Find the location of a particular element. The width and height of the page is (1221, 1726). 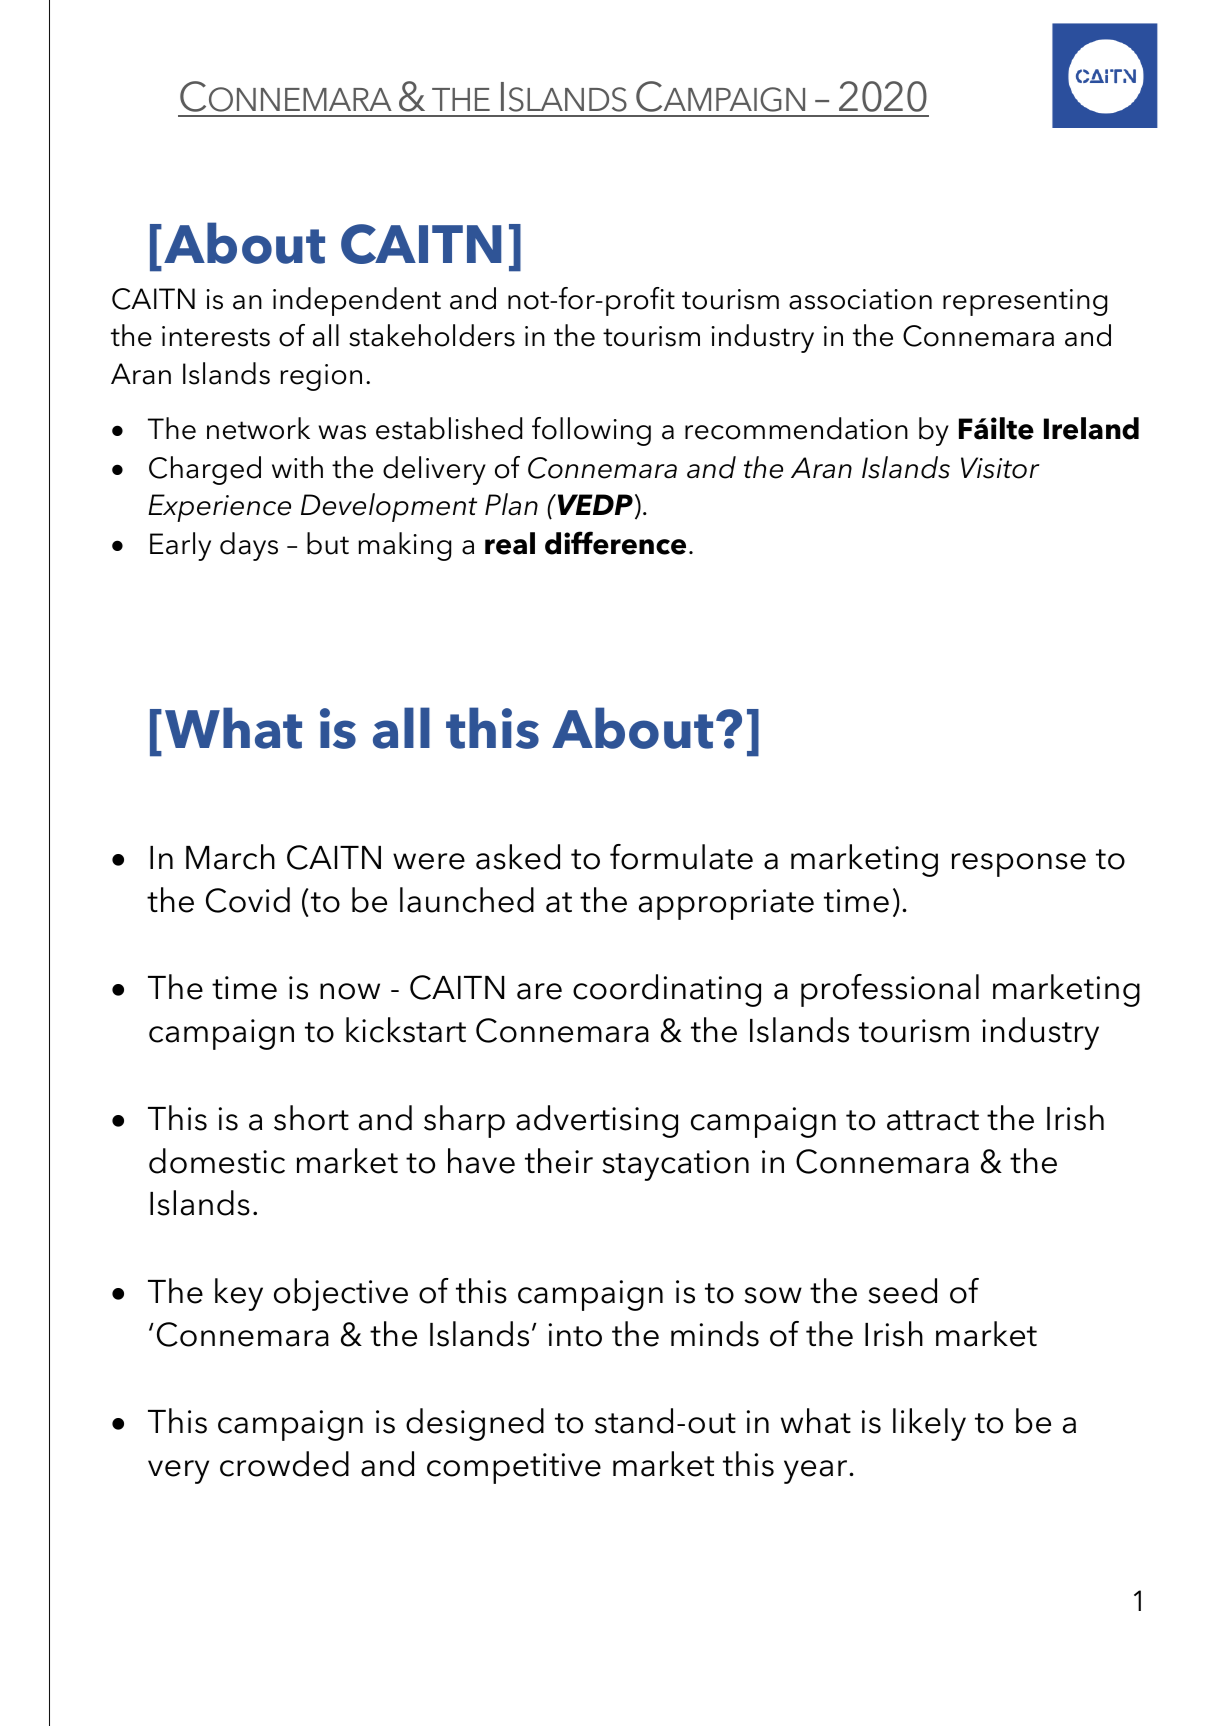

days is located at coordinates (249, 546).
